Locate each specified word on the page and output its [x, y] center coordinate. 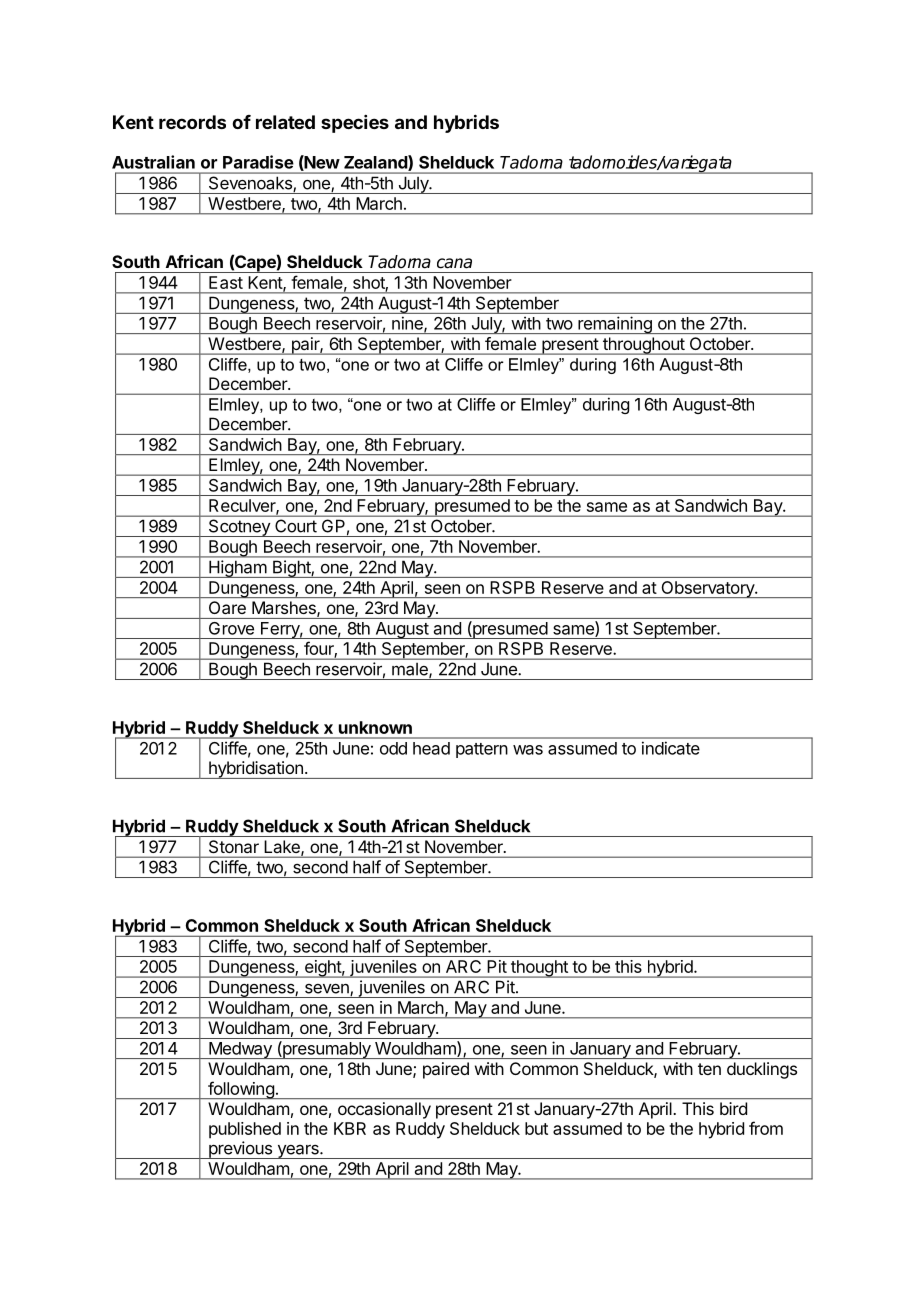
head [431, 748]
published [245, 1130]
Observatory [707, 589]
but [536, 1128]
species [355, 124]
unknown [375, 727]
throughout [643, 346]
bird [733, 1108]
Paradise [258, 162]
